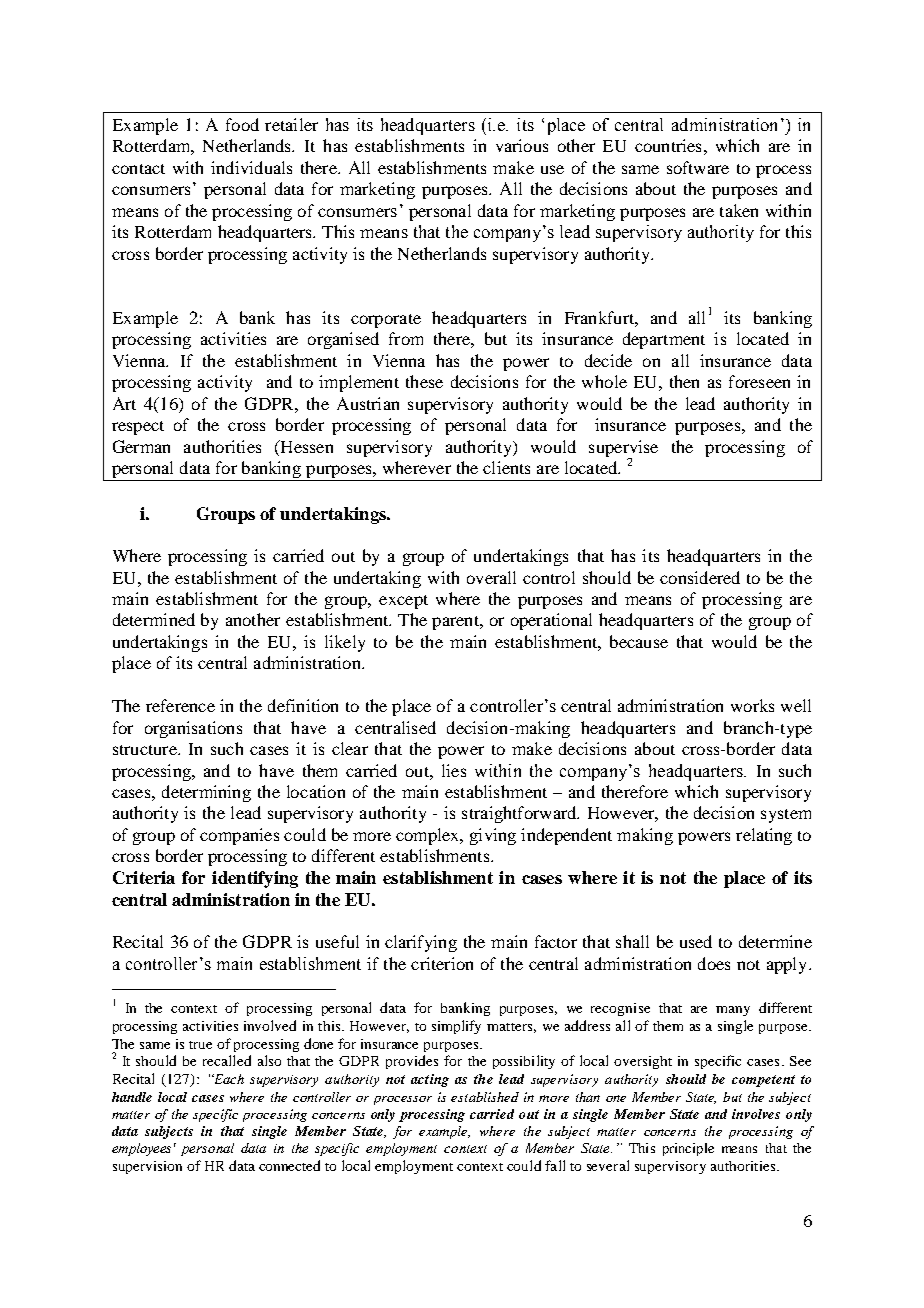 The height and width of the screenshot is (1308, 924). What do you see at coordinates (688, 1149) in the screenshot?
I see `principle` at bounding box center [688, 1149].
